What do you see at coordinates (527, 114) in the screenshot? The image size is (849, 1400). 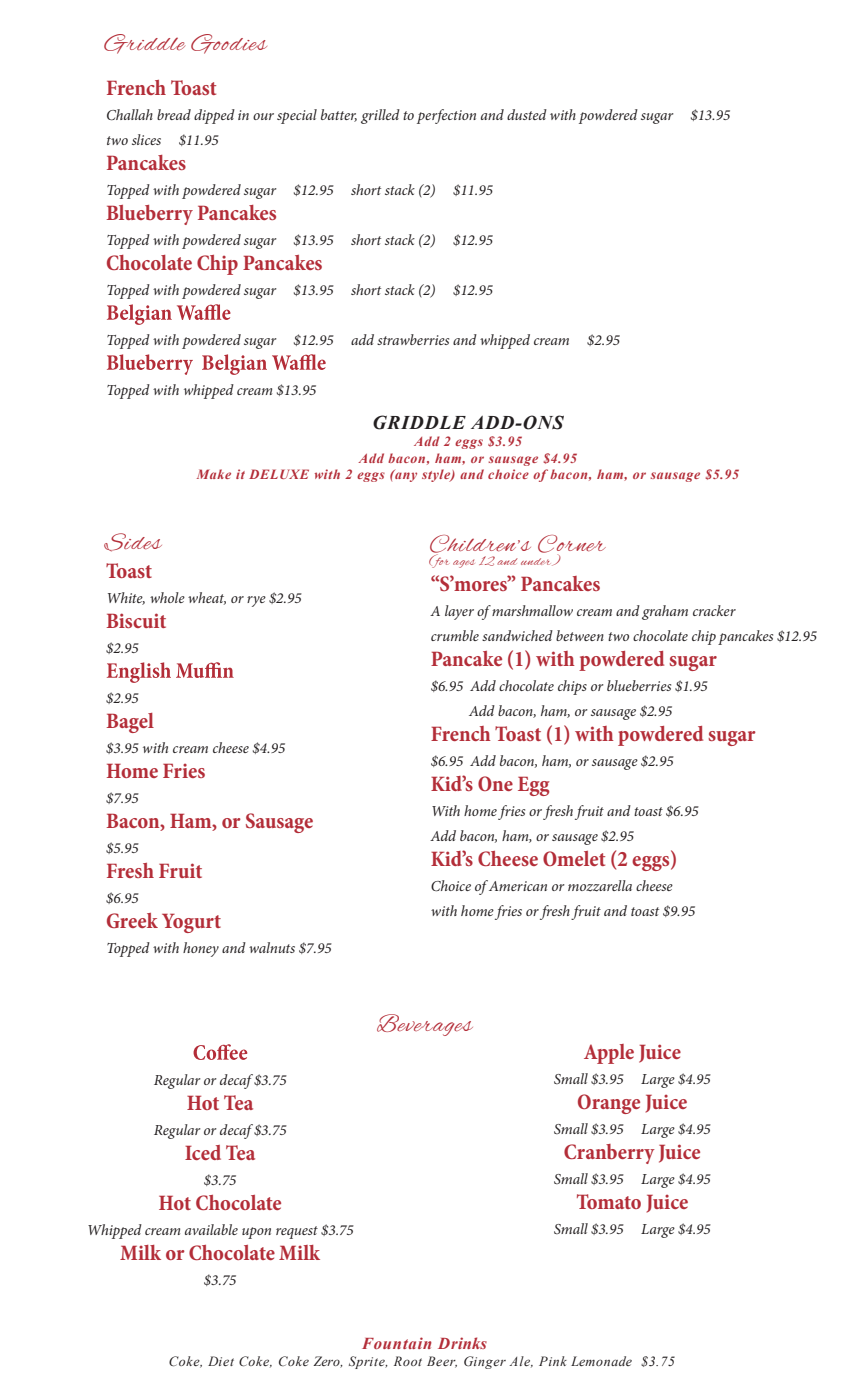 I see `dusted` at bounding box center [527, 114].
